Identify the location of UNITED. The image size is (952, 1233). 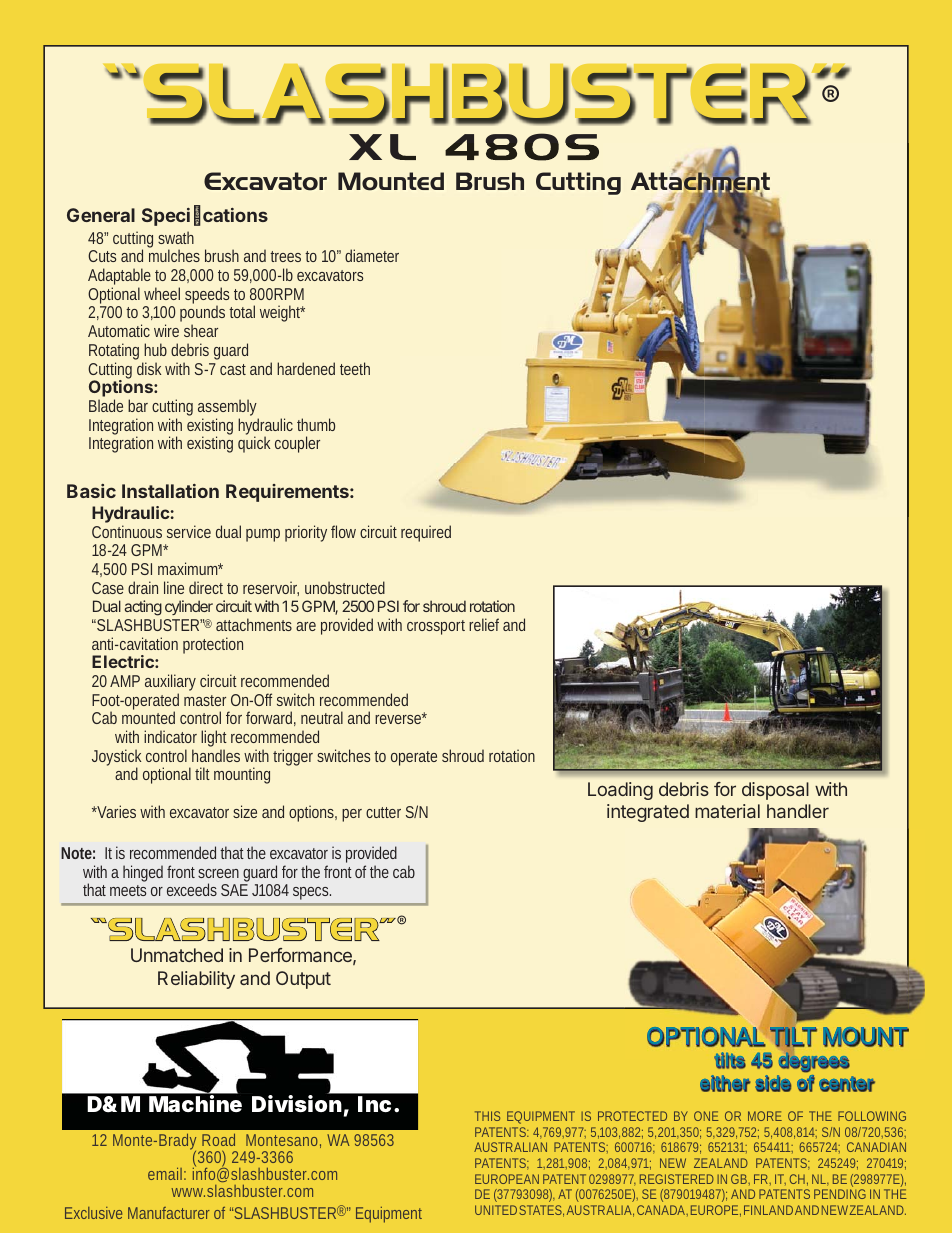
(496, 1210).
